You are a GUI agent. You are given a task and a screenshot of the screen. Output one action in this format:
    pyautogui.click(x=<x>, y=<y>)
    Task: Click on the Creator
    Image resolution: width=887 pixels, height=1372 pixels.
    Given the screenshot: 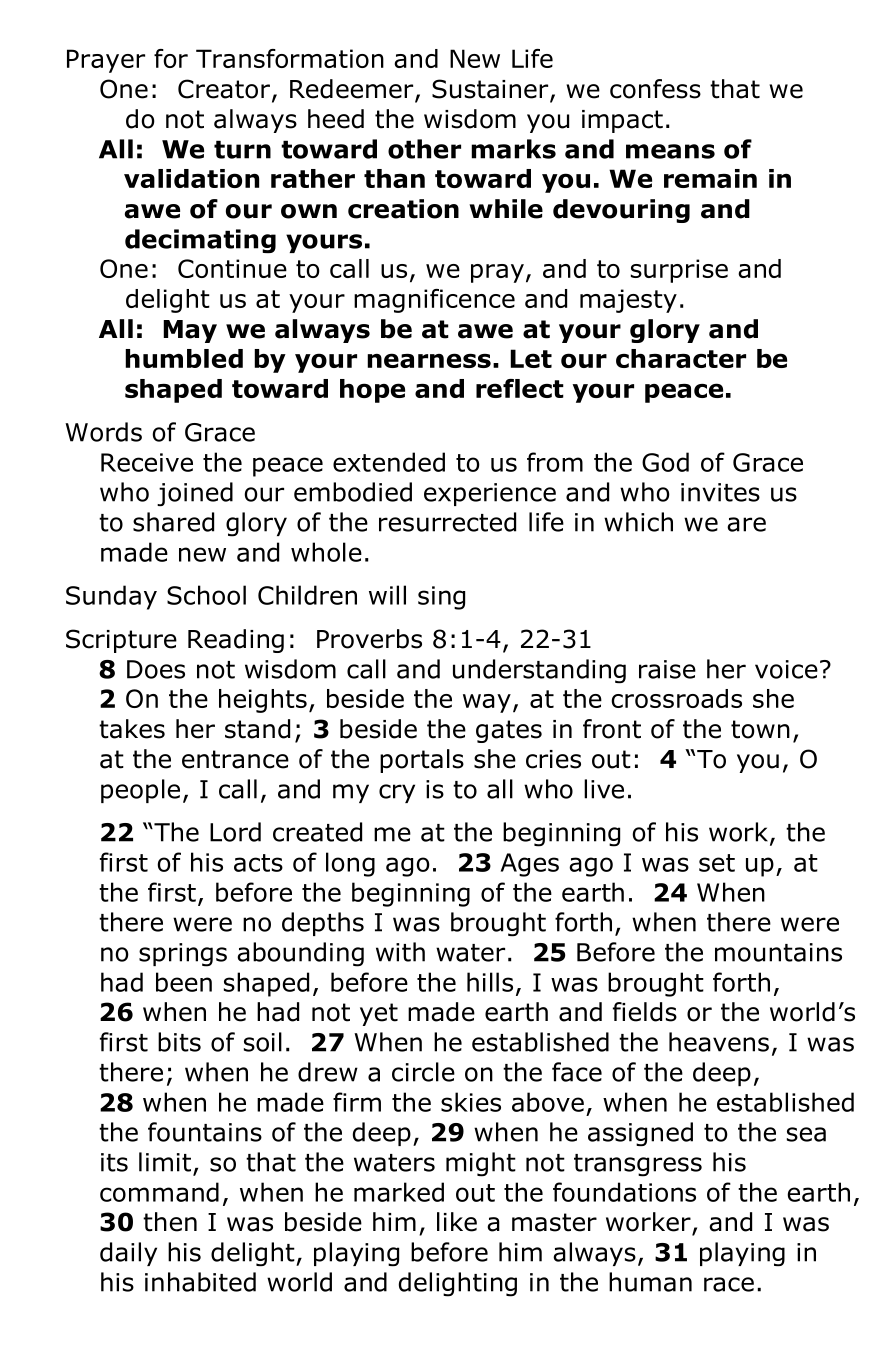 What is the action you would take?
    pyautogui.click(x=224, y=89)
